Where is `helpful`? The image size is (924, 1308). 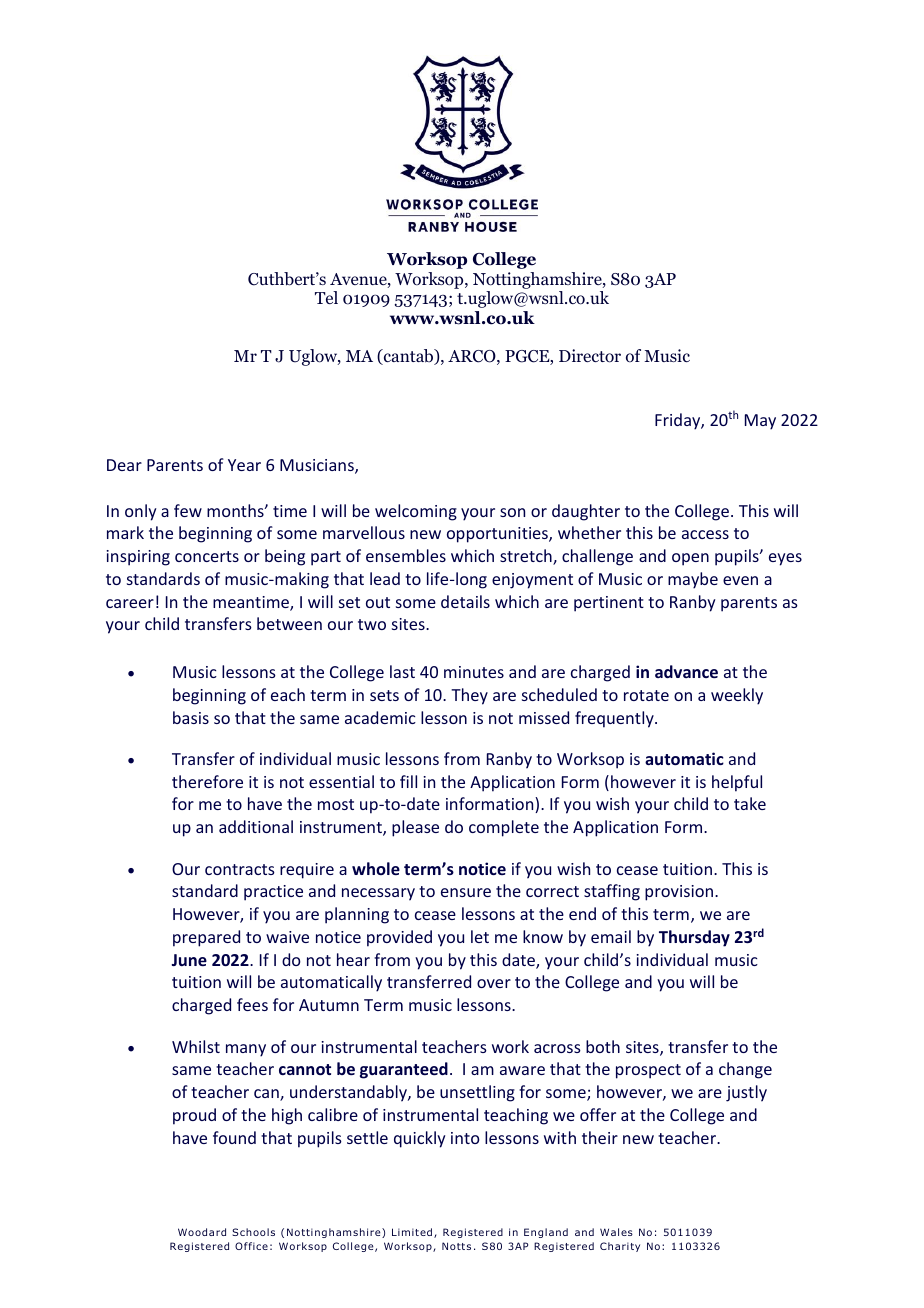
helpful is located at coordinates (737, 783).
